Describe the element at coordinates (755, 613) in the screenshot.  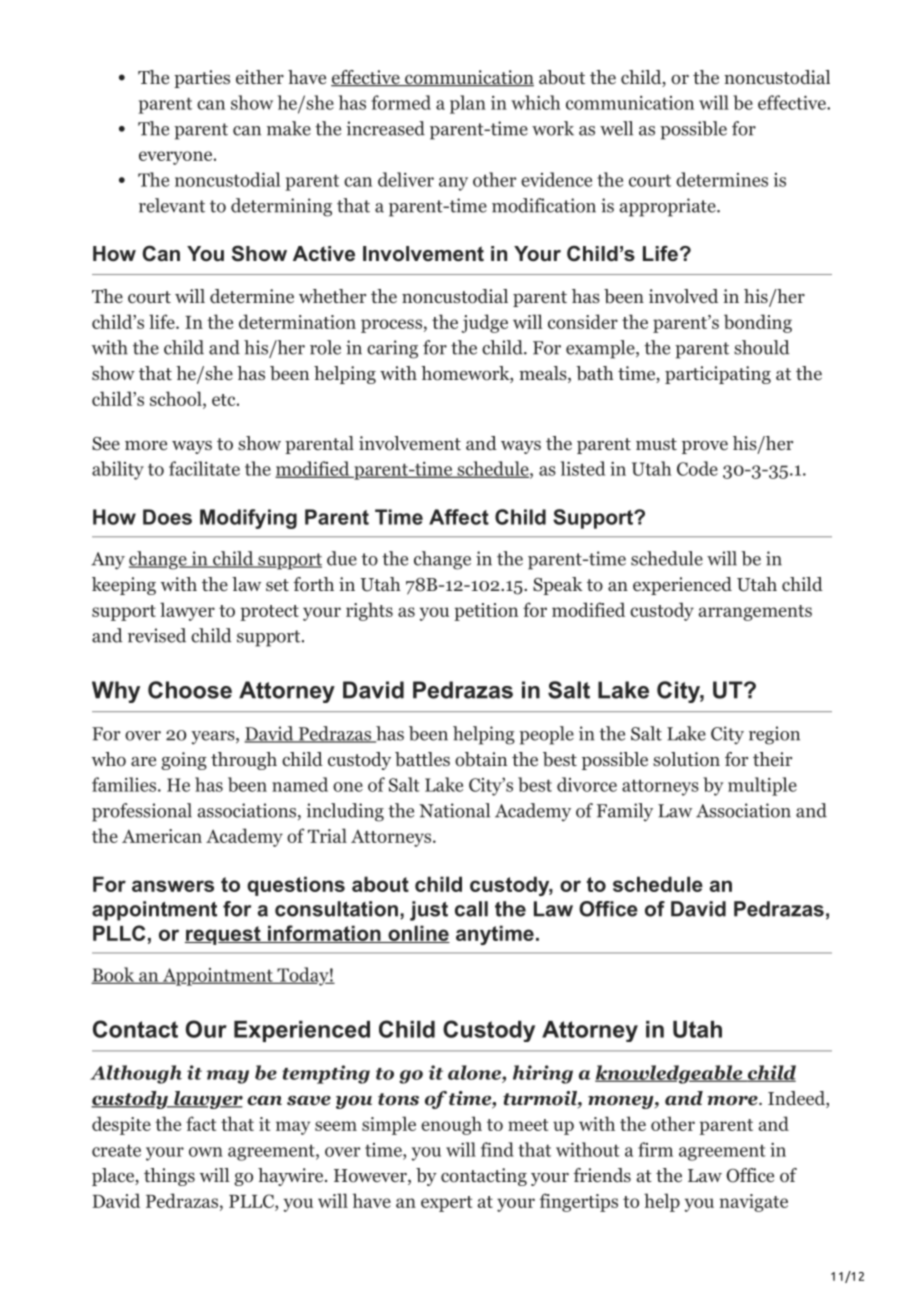
I see `arrangements` at that location.
